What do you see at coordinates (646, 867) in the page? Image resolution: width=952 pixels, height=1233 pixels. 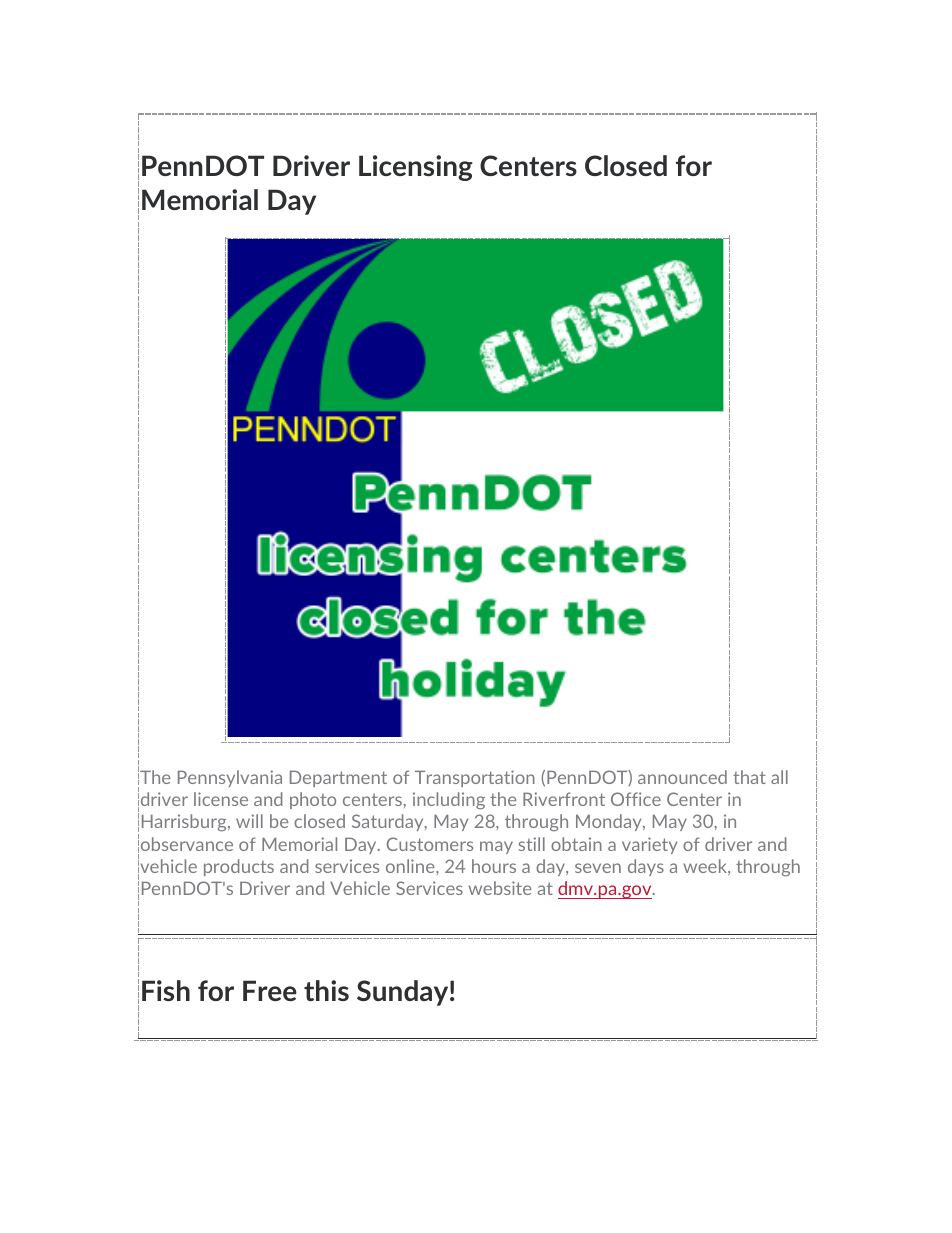 I see `days` at bounding box center [646, 867].
